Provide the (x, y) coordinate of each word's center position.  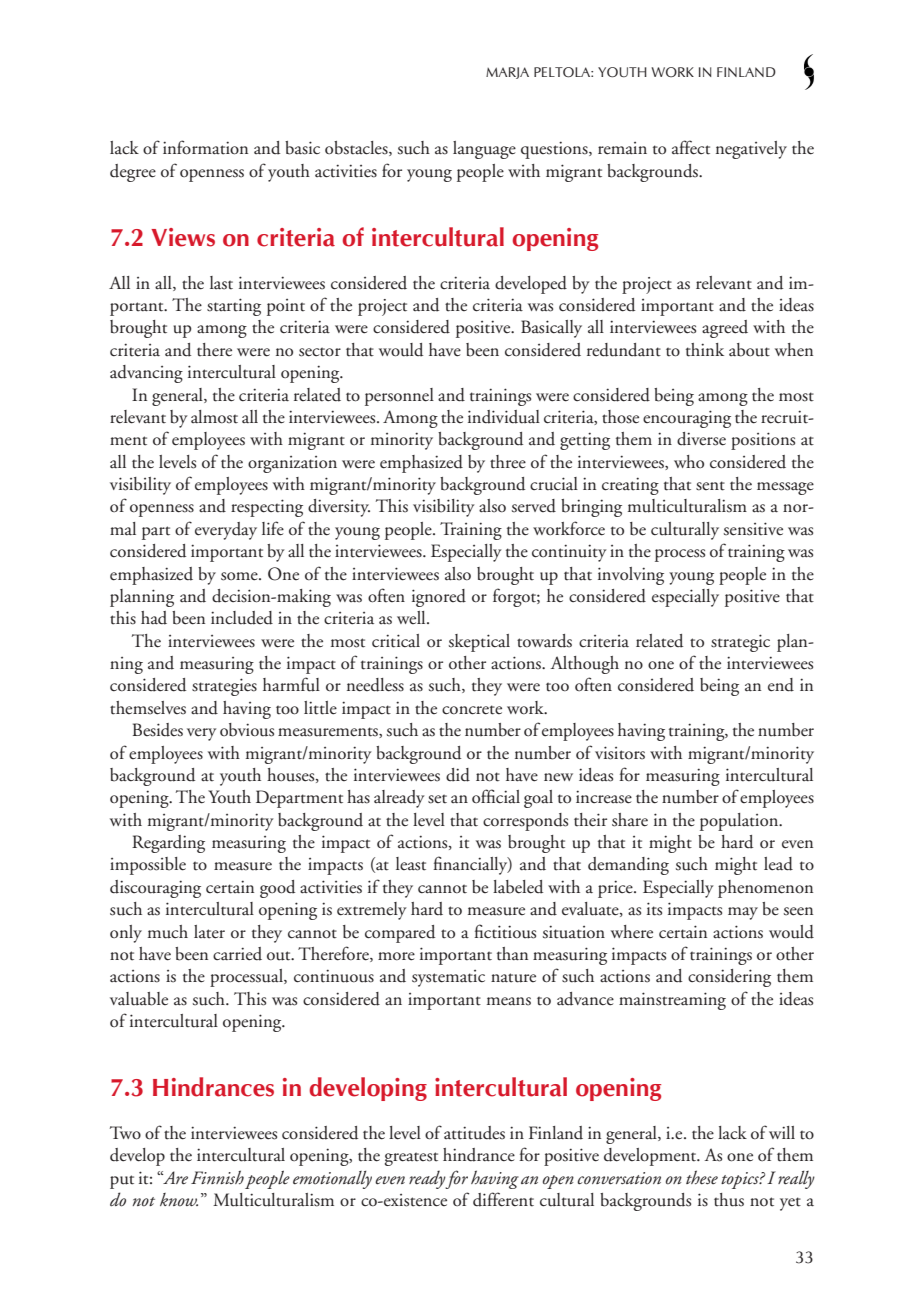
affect (691, 147)
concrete (472, 710)
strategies (224, 687)
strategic (740, 643)
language (484, 150)
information (205, 147)
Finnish (217, 1177)
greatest (411, 1159)
